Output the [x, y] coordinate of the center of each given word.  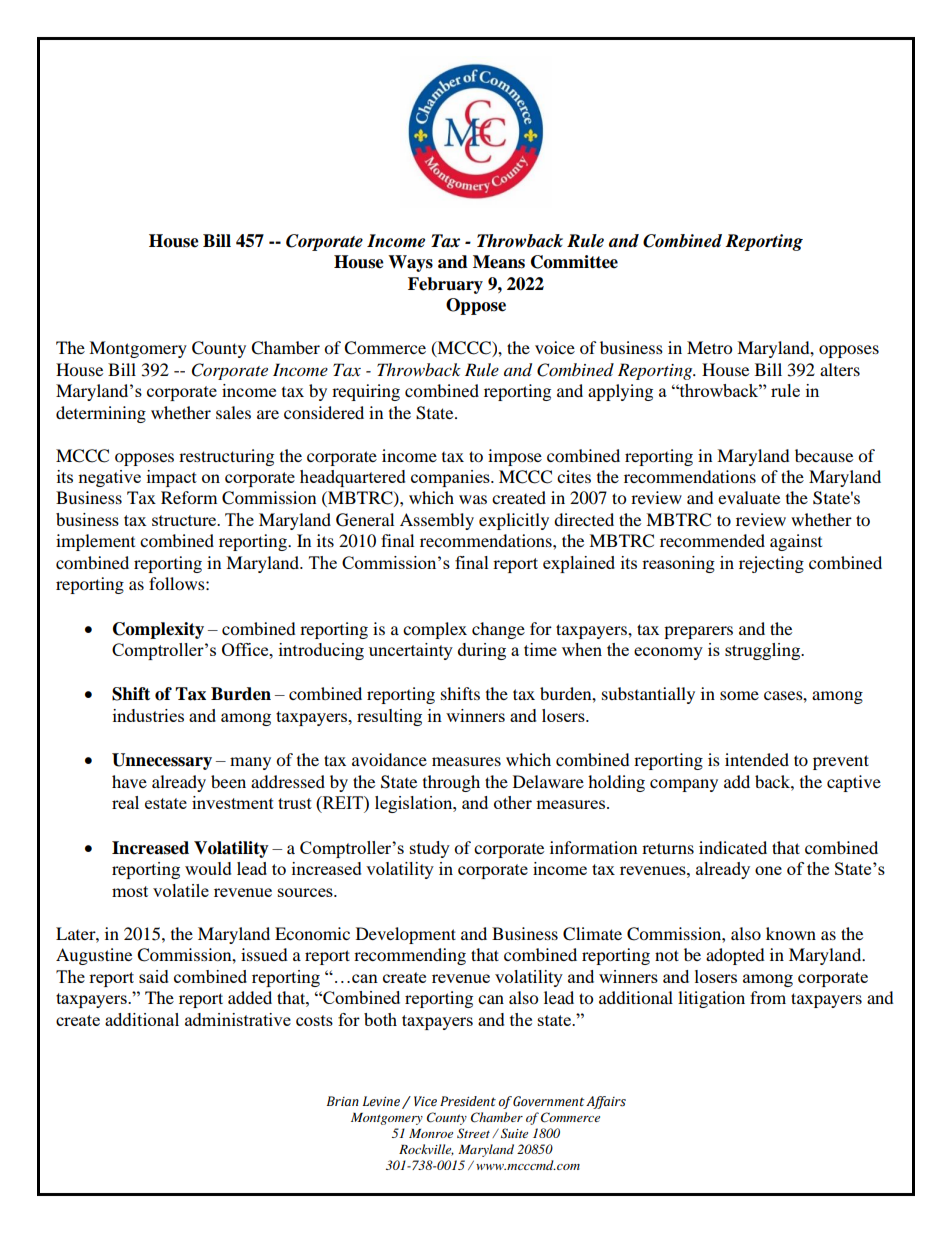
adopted [735, 956]
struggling [764, 651]
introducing [321, 651]
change [498, 630]
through [451, 783]
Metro [709, 347]
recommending [410, 956]
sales [233, 412]
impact [172, 478]
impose [515, 457]
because [824, 455]
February [445, 285]
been [228, 781]
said [154, 976]
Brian [343, 1101]
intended [757, 759]
